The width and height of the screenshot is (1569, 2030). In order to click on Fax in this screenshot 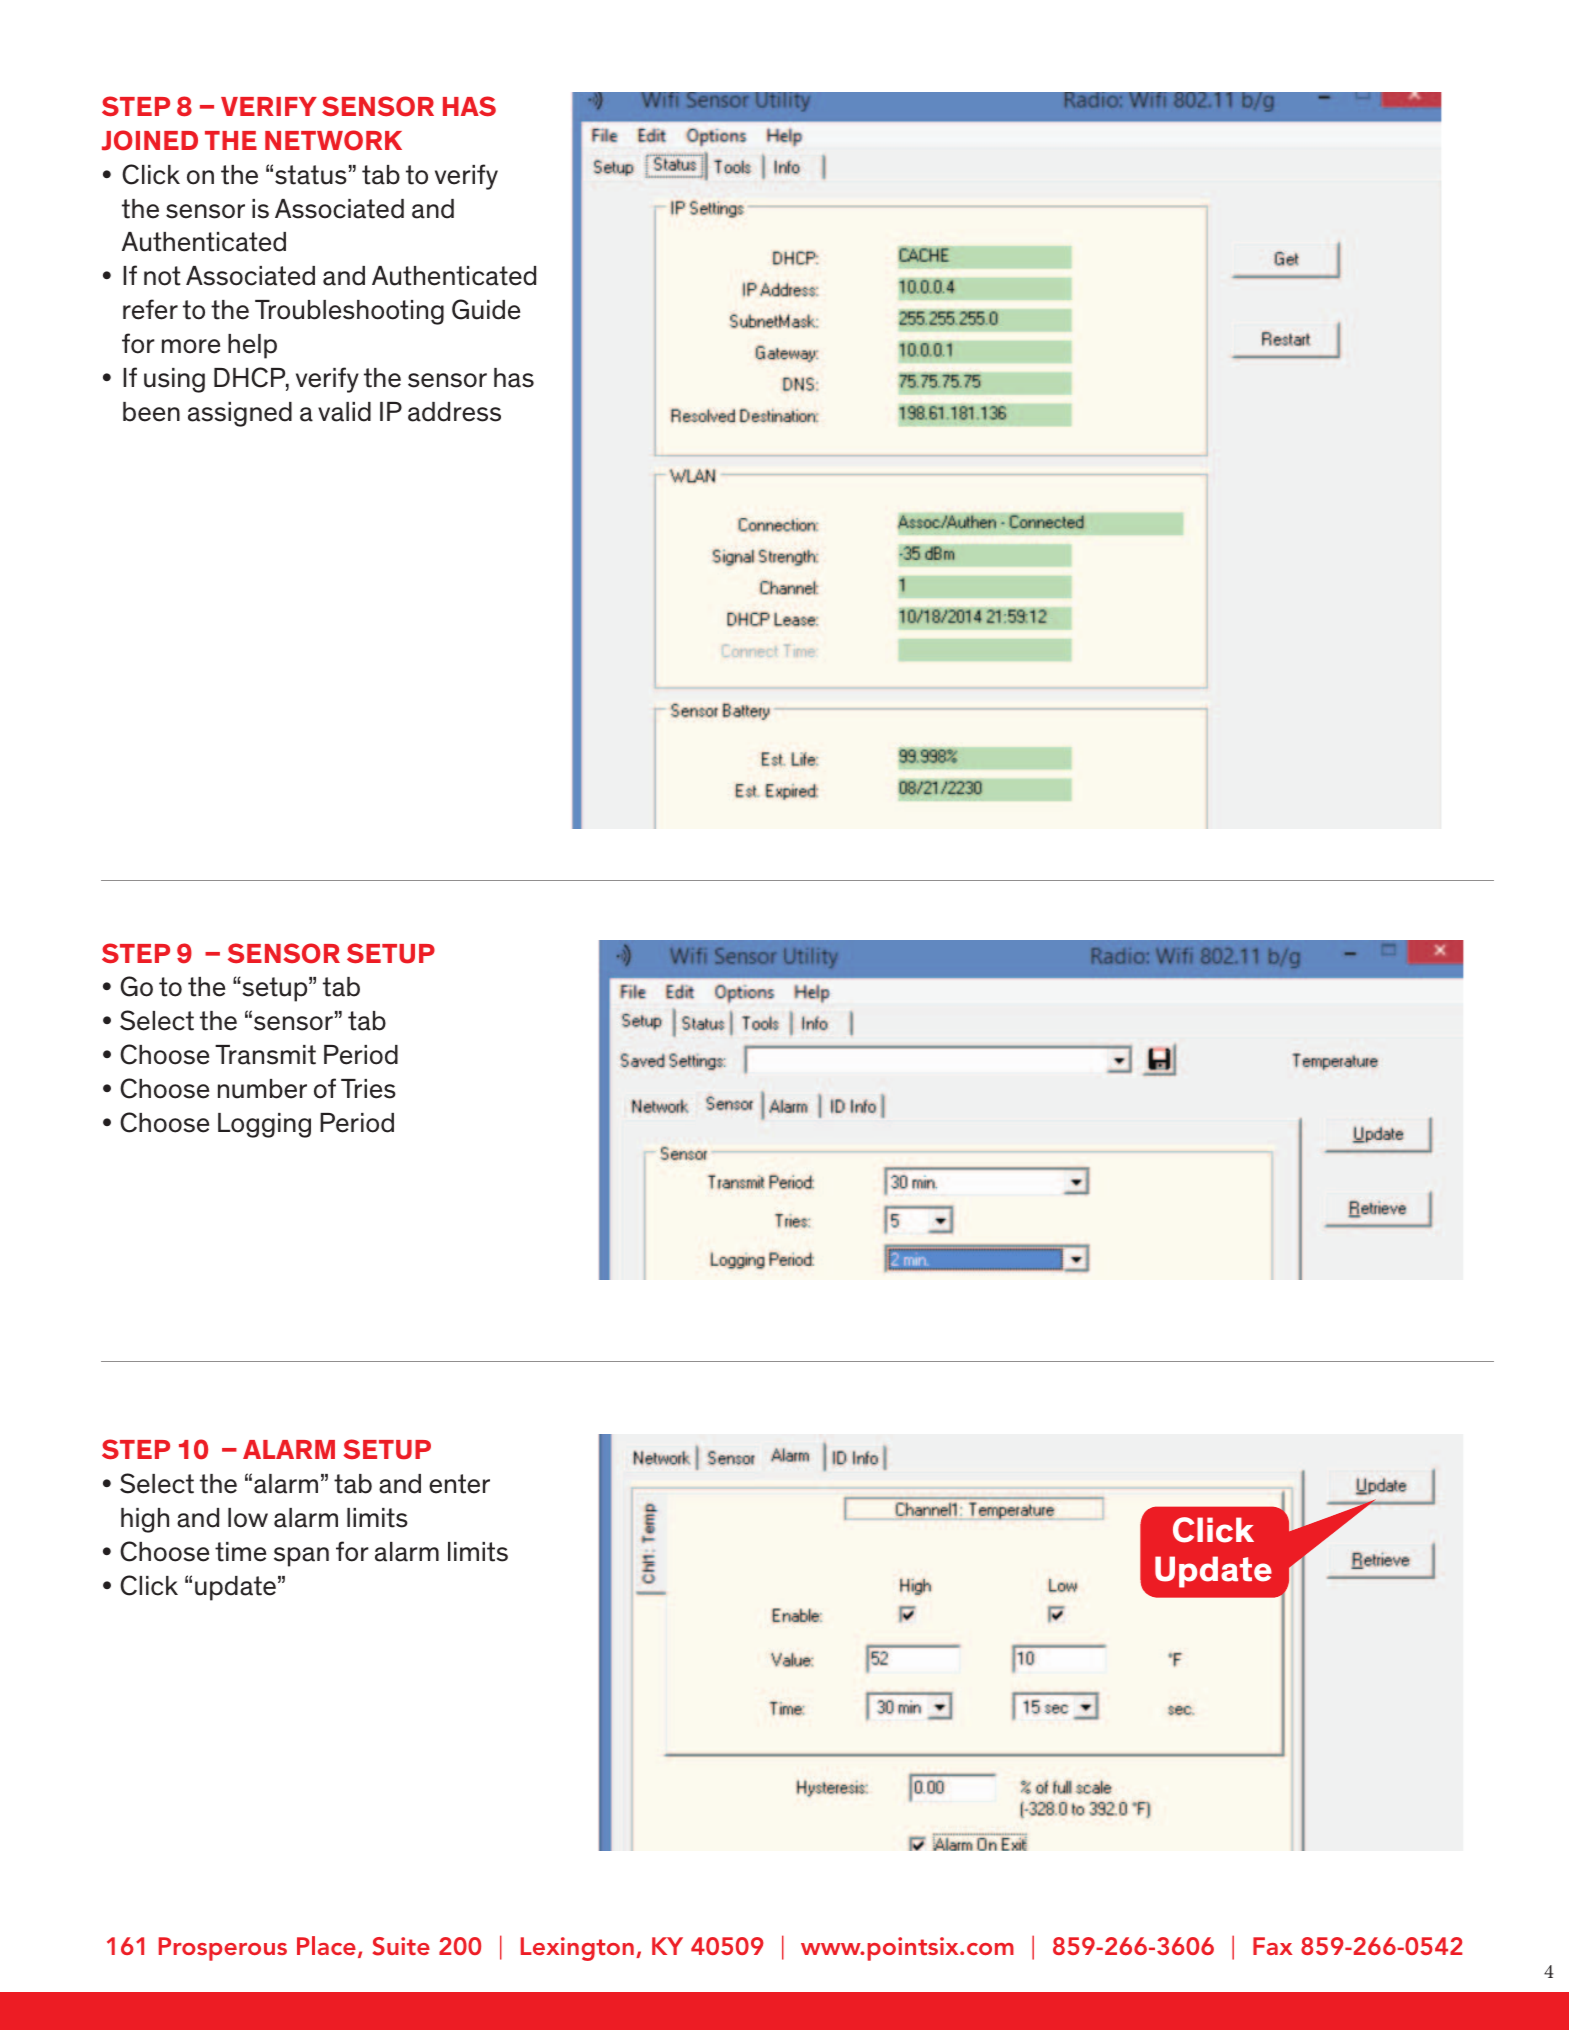, I will do `click(1273, 1946)`.
